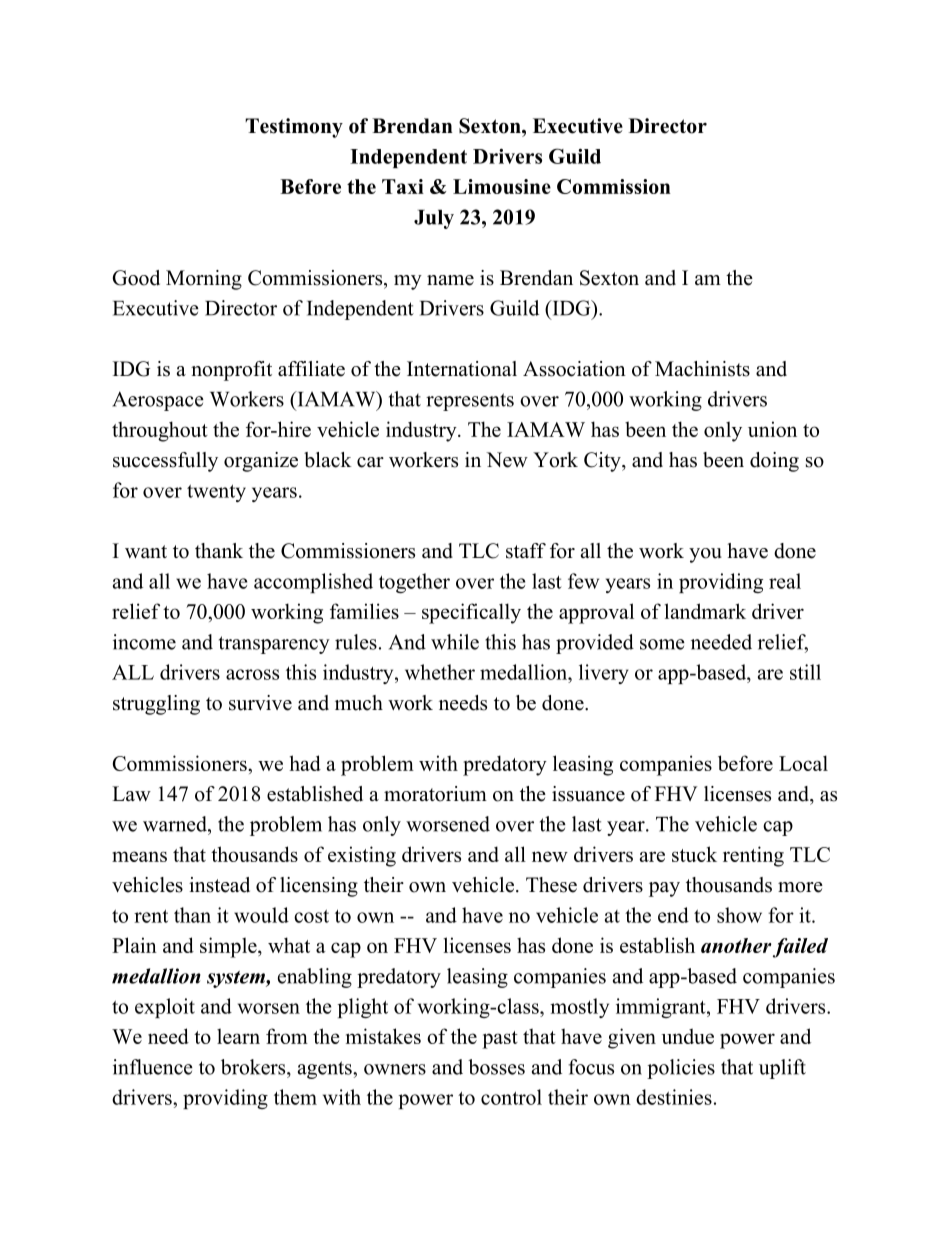 The image size is (952, 1233). Describe the element at coordinates (294, 128) in the screenshot. I see `Testimony` at that location.
